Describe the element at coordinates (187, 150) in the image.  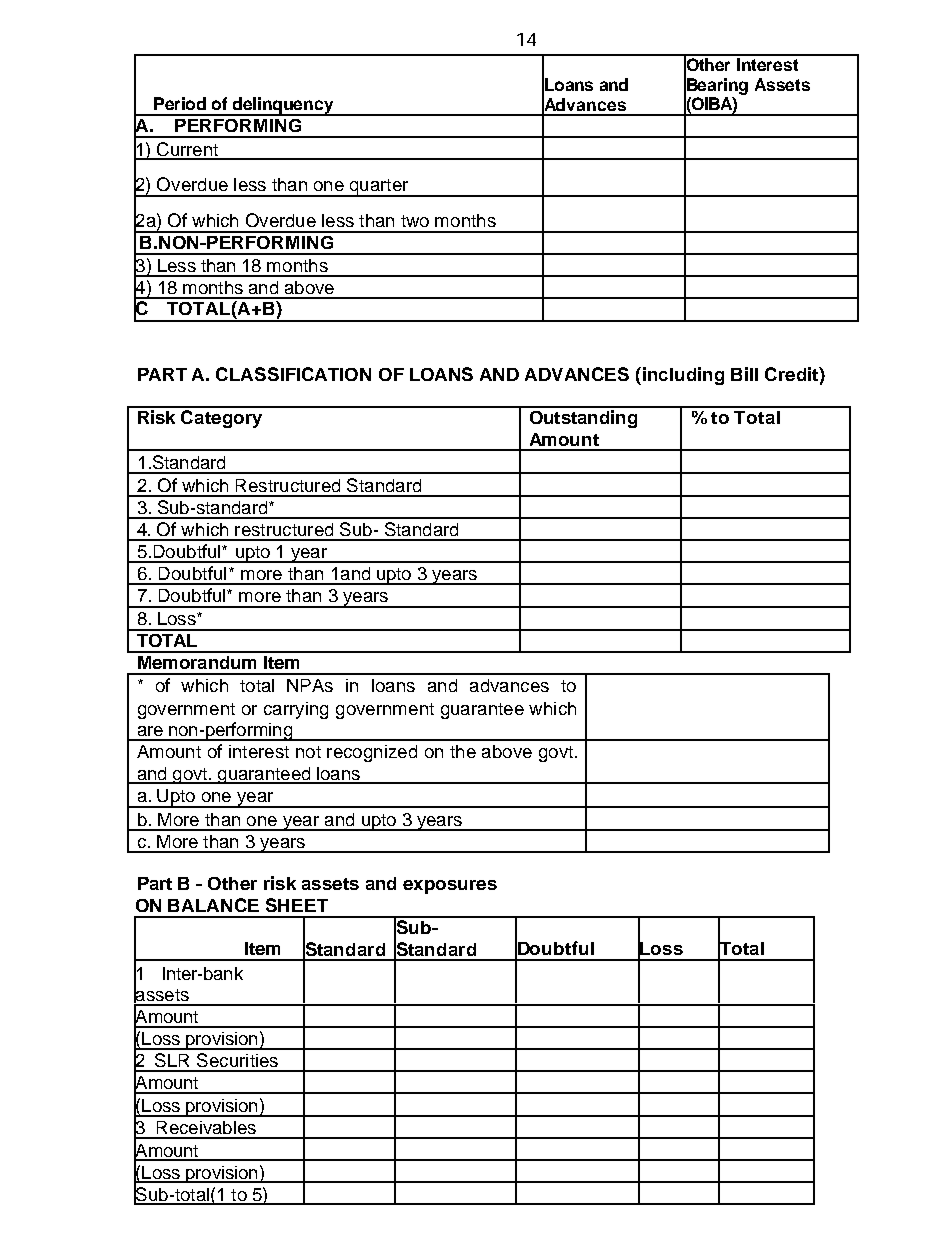
I see `Current` at that location.
